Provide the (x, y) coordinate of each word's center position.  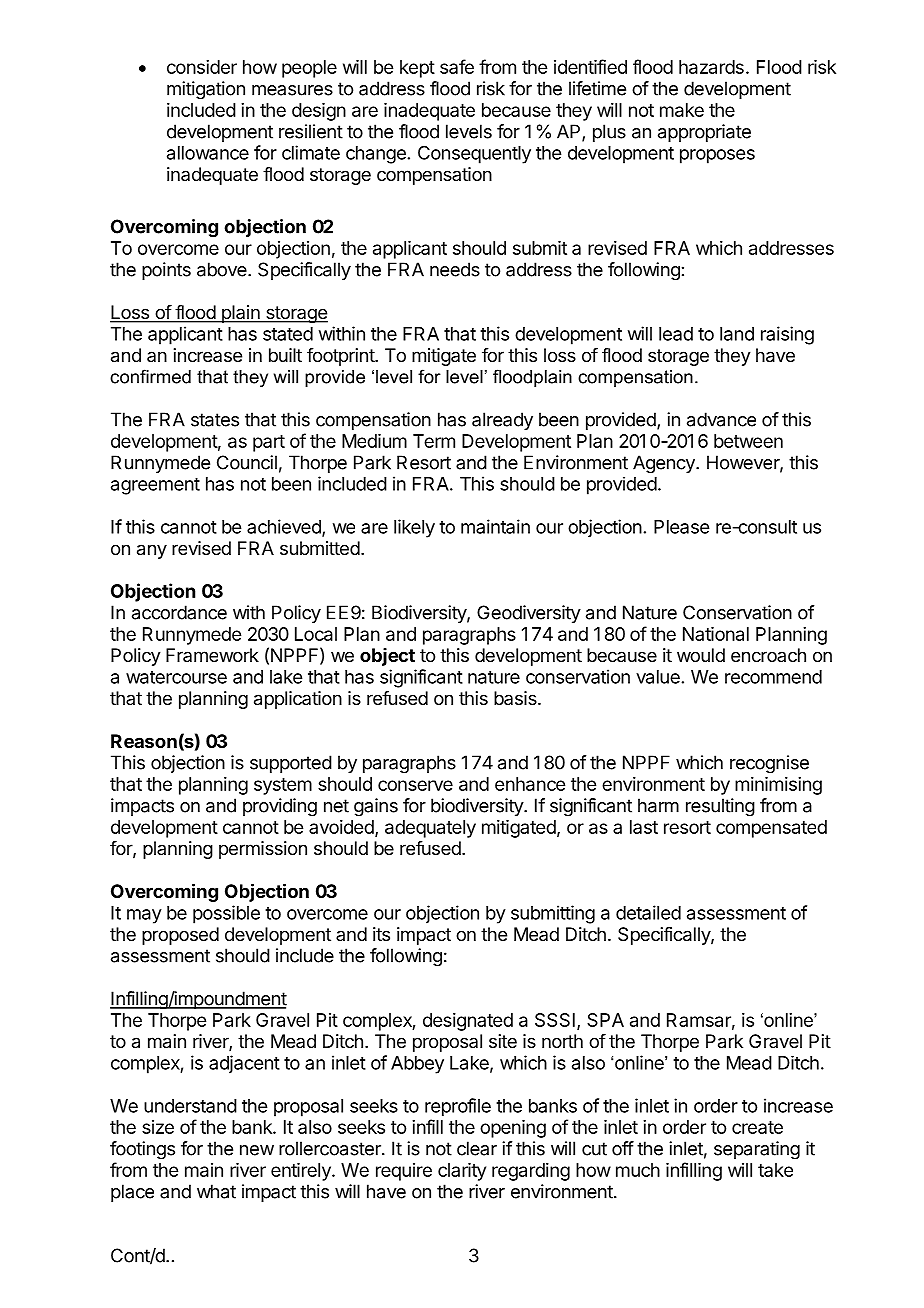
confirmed (150, 376)
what (216, 1191)
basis (516, 698)
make (682, 110)
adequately (430, 829)
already (502, 421)
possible (226, 914)
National (716, 634)
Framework (212, 655)
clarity (462, 1172)
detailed (648, 912)
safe (457, 66)
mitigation (206, 90)
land (737, 334)
